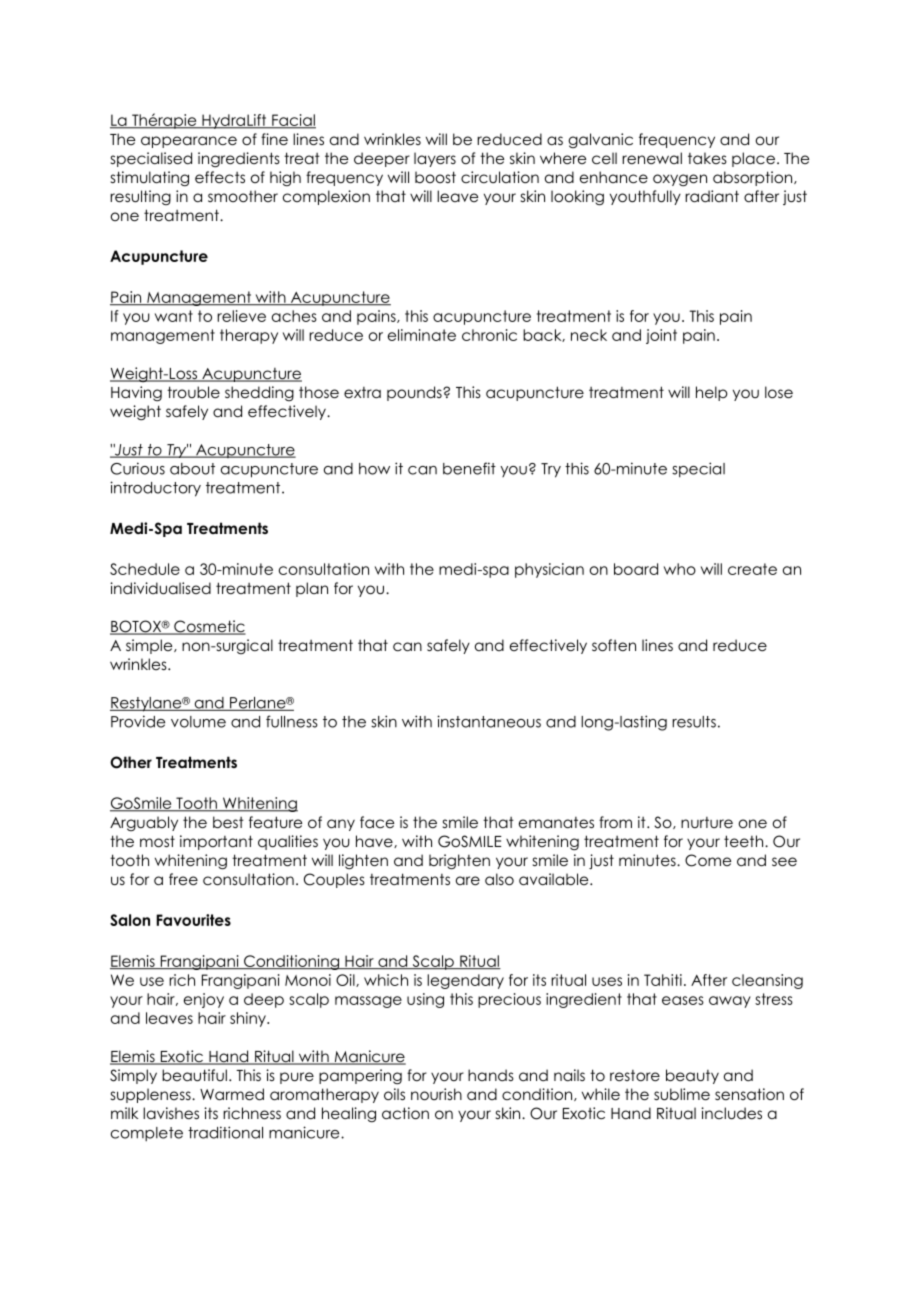 This screenshot has height=1308, width=924. What do you see at coordinates (435, 159) in the screenshot?
I see `layers` at bounding box center [435, 159].
